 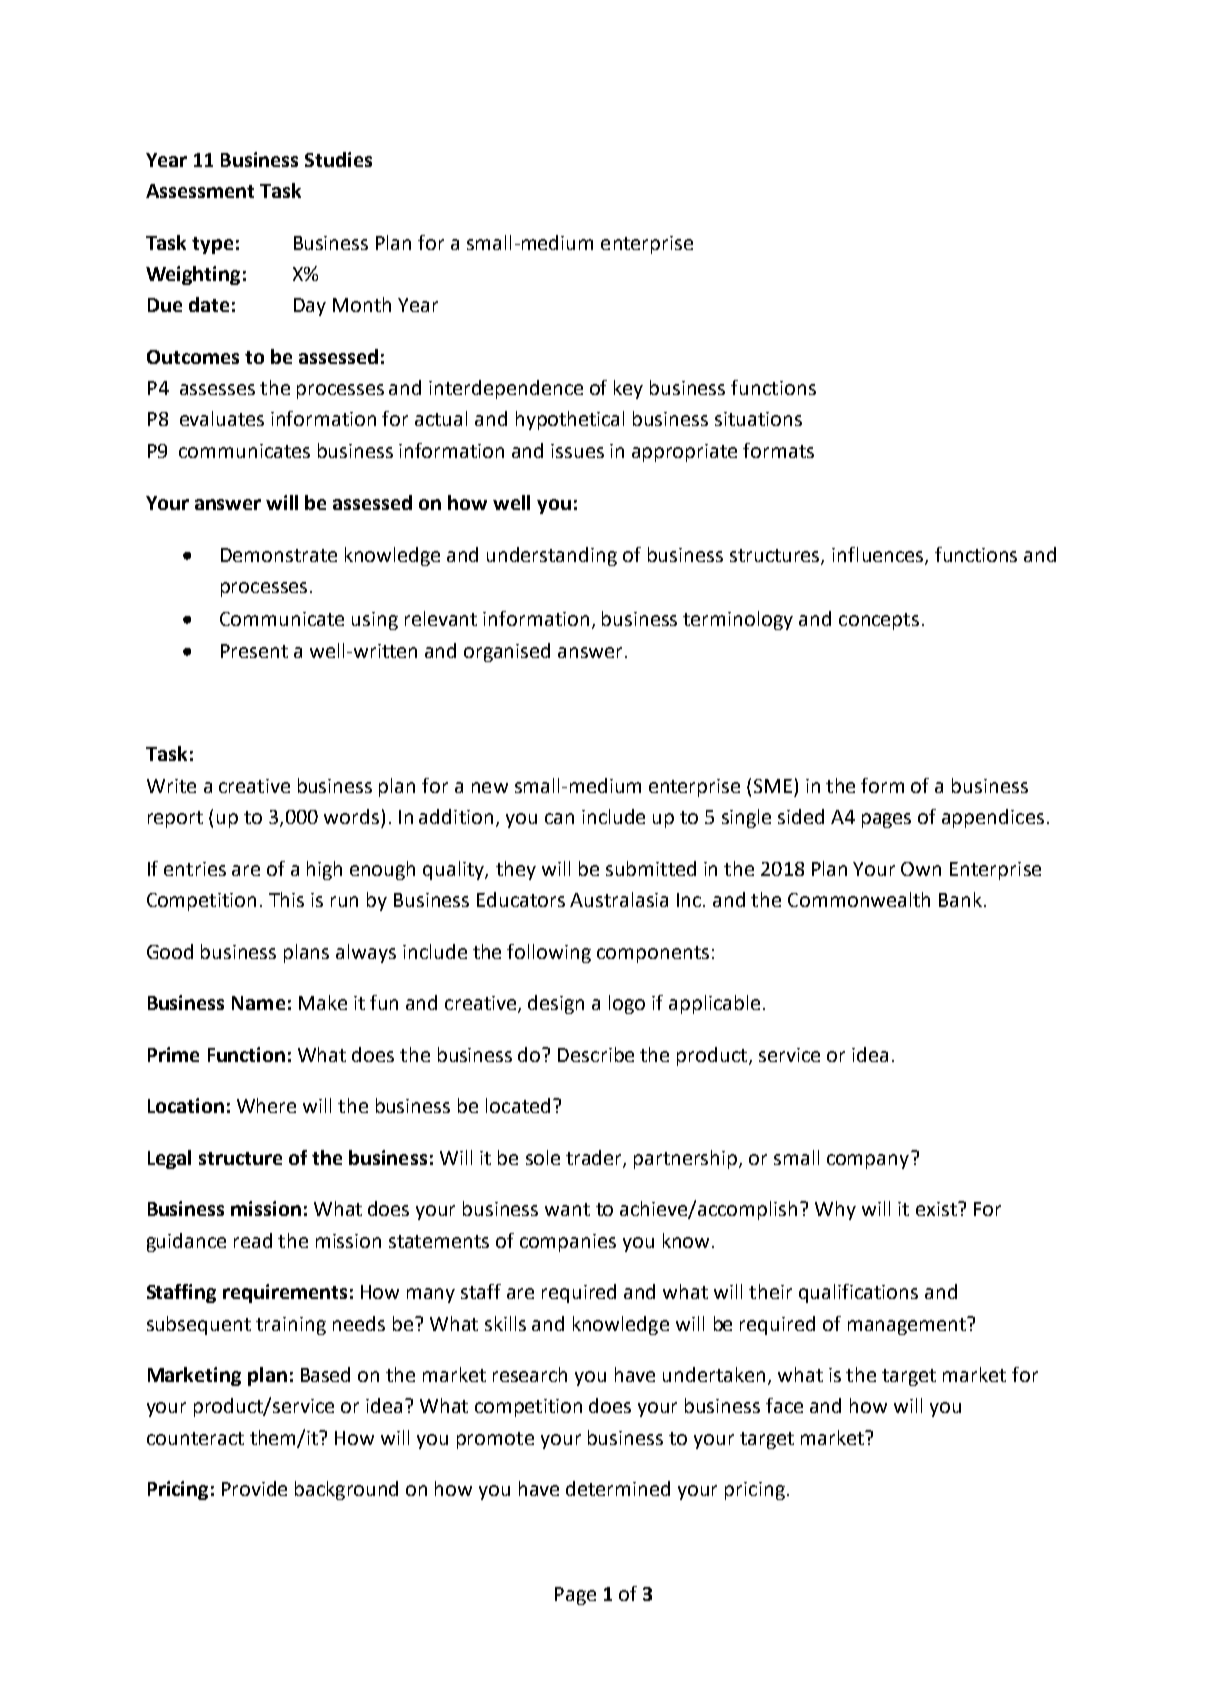 I want to click on company, so click(x=868, y=1161).
